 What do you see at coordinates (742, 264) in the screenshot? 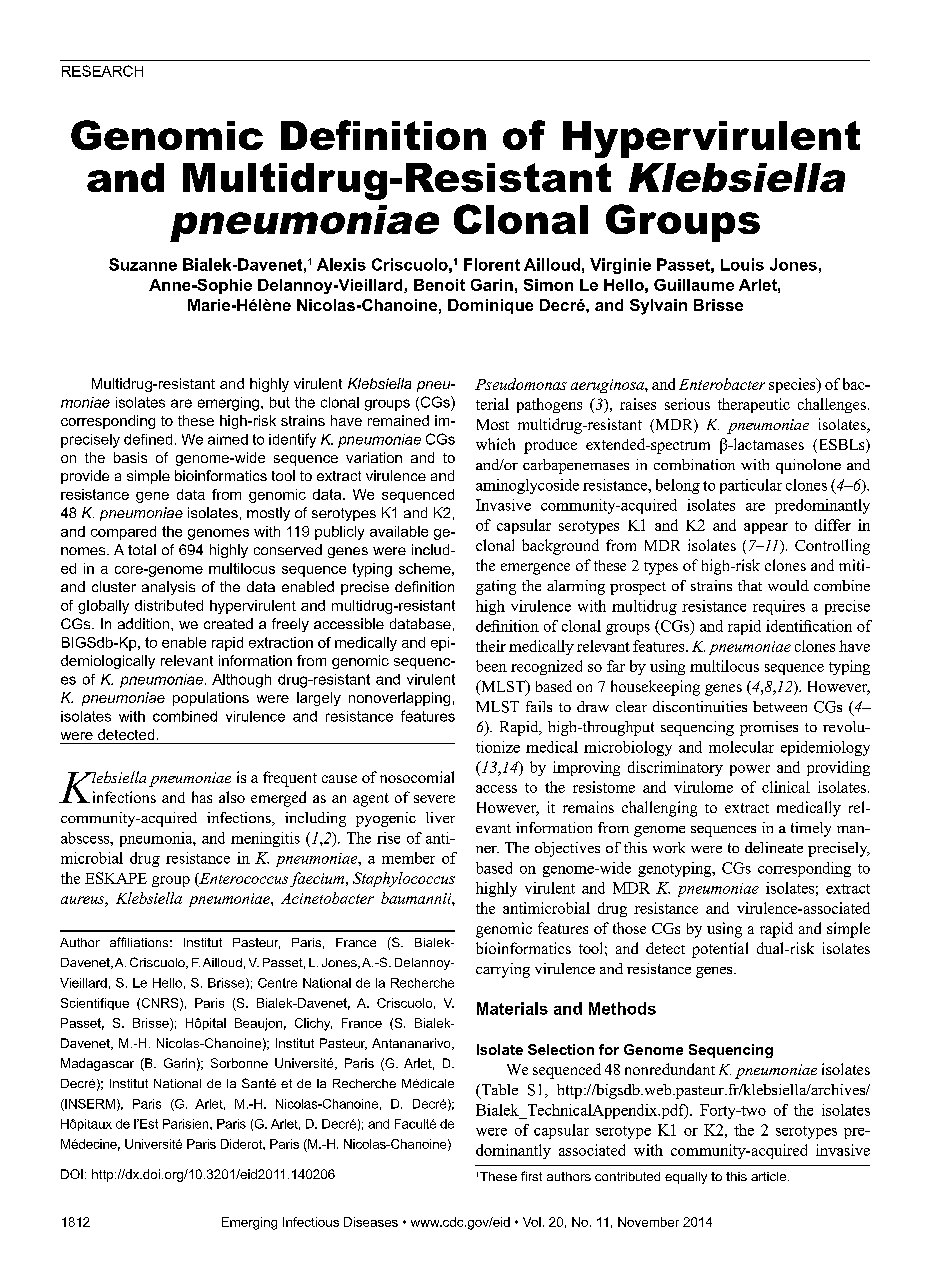
I see `Louis` at bounding box center [742, 264].
